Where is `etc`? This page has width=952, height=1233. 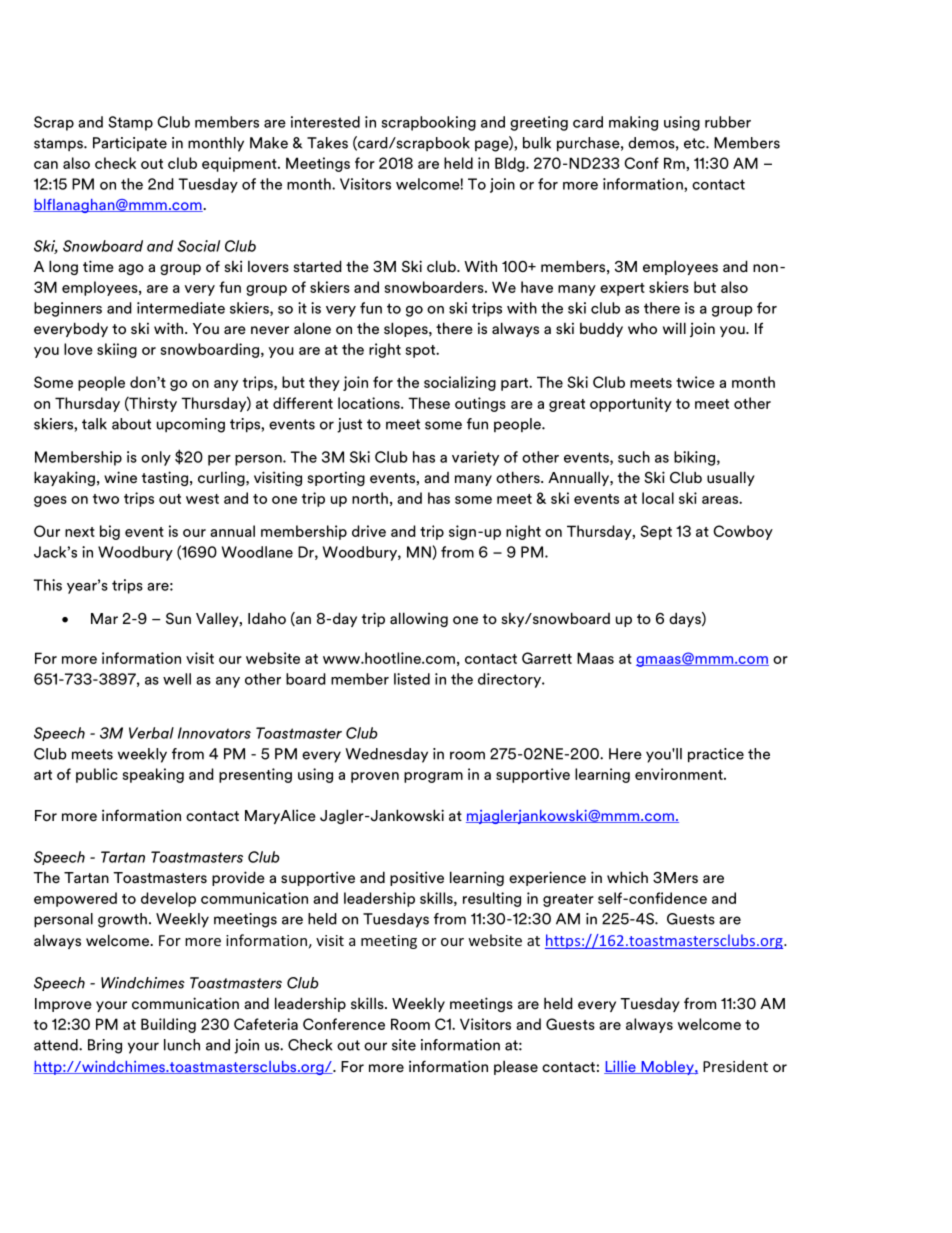 etc is located at coordinates (695, 143).
